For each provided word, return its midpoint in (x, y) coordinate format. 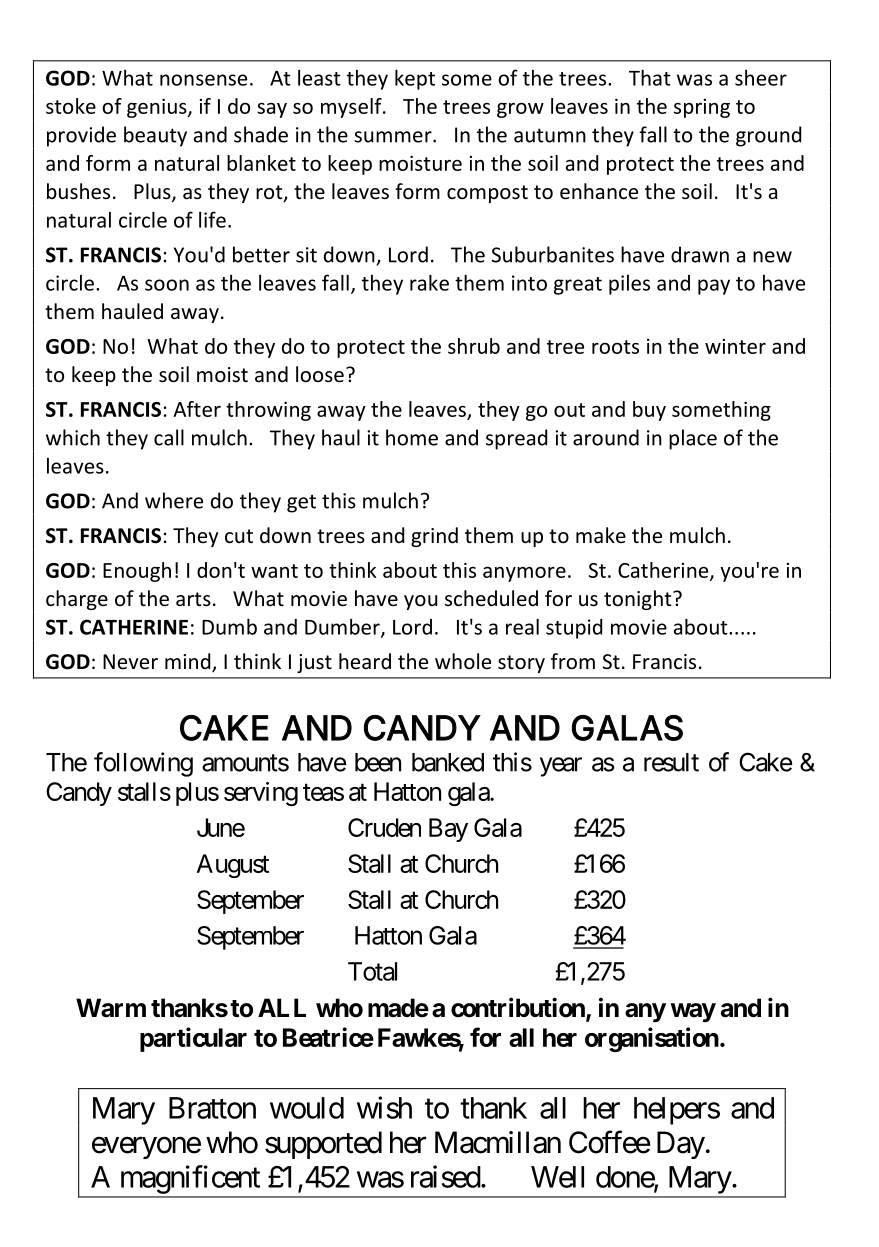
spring (702, 108)
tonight (639, 600)
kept (415, 79)
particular (193, 1039)
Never (130, 661)
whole (463, 661)
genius (158, 108)
